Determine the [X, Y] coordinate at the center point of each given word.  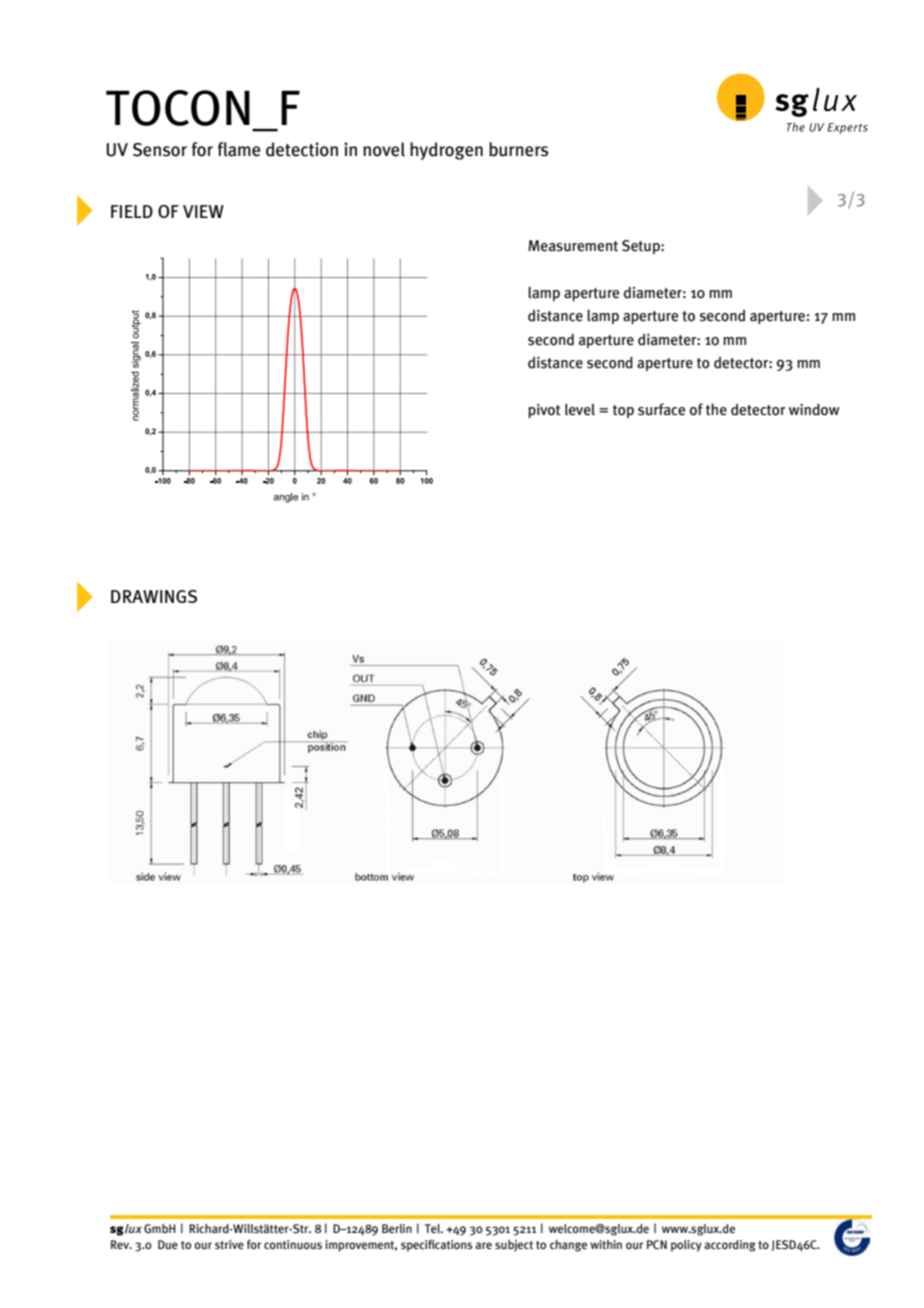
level [580, 410]
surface [661, 409]
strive [229, 1244]
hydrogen [446, 151]
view [203, 211]
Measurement [573, 246]
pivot [544, 411]
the [716, 409]
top [623, 411]
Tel [434, 1228]
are [483, 1245]
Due [168, 1244]
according [730, 1246]
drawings [154, 596]
